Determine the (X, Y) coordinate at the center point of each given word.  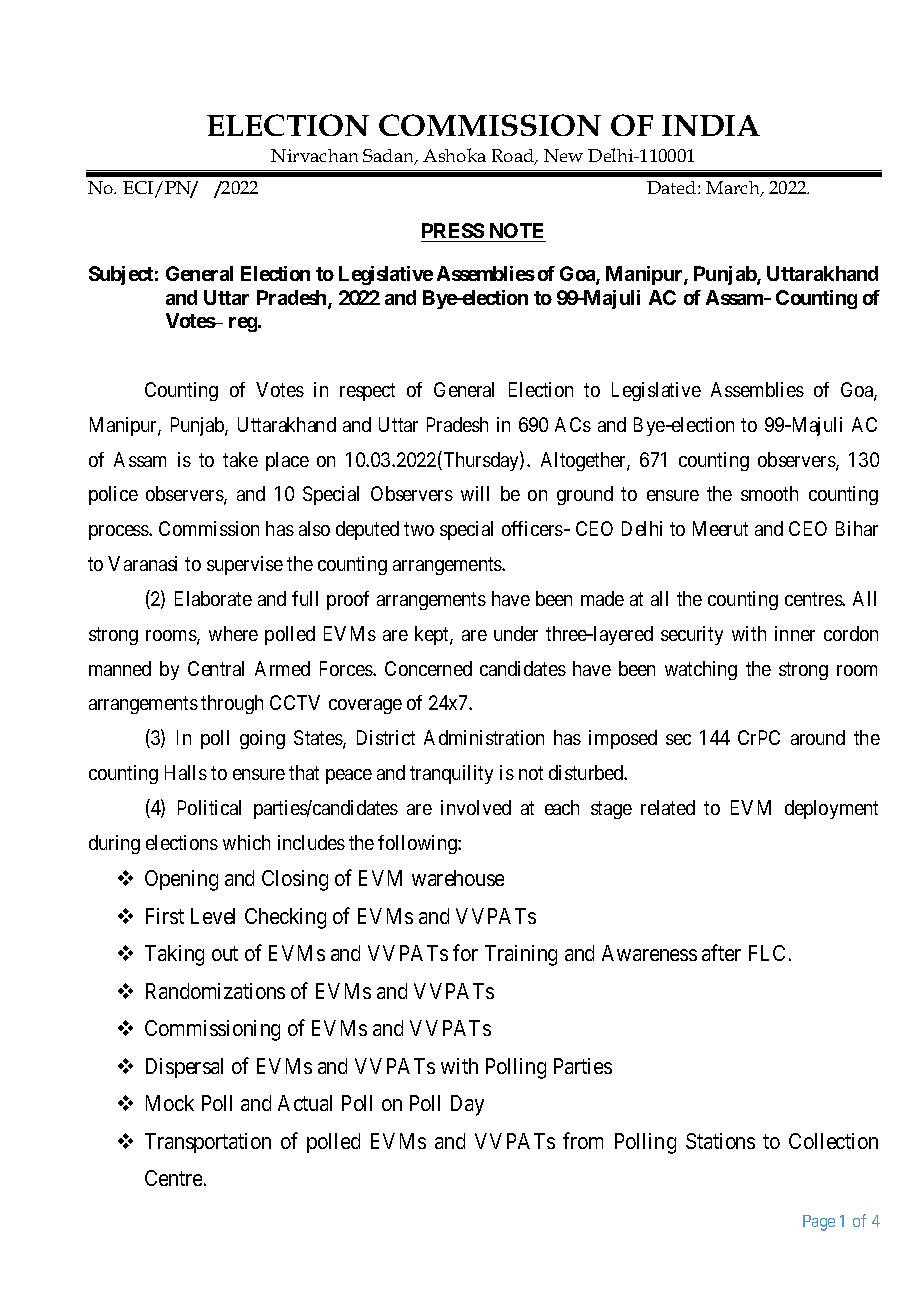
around (818, 737)
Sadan (390, 157)
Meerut (720, 528)
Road (514, 157)
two (419, 529)
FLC (767, 953)
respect (367, 392)
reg (243, 324)
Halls (186, 772)
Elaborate (213, 598)
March (734, 189)
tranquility (451, 774)
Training (521, 955)
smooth (769, 493)
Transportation (208, 1143)
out (225, 953)
